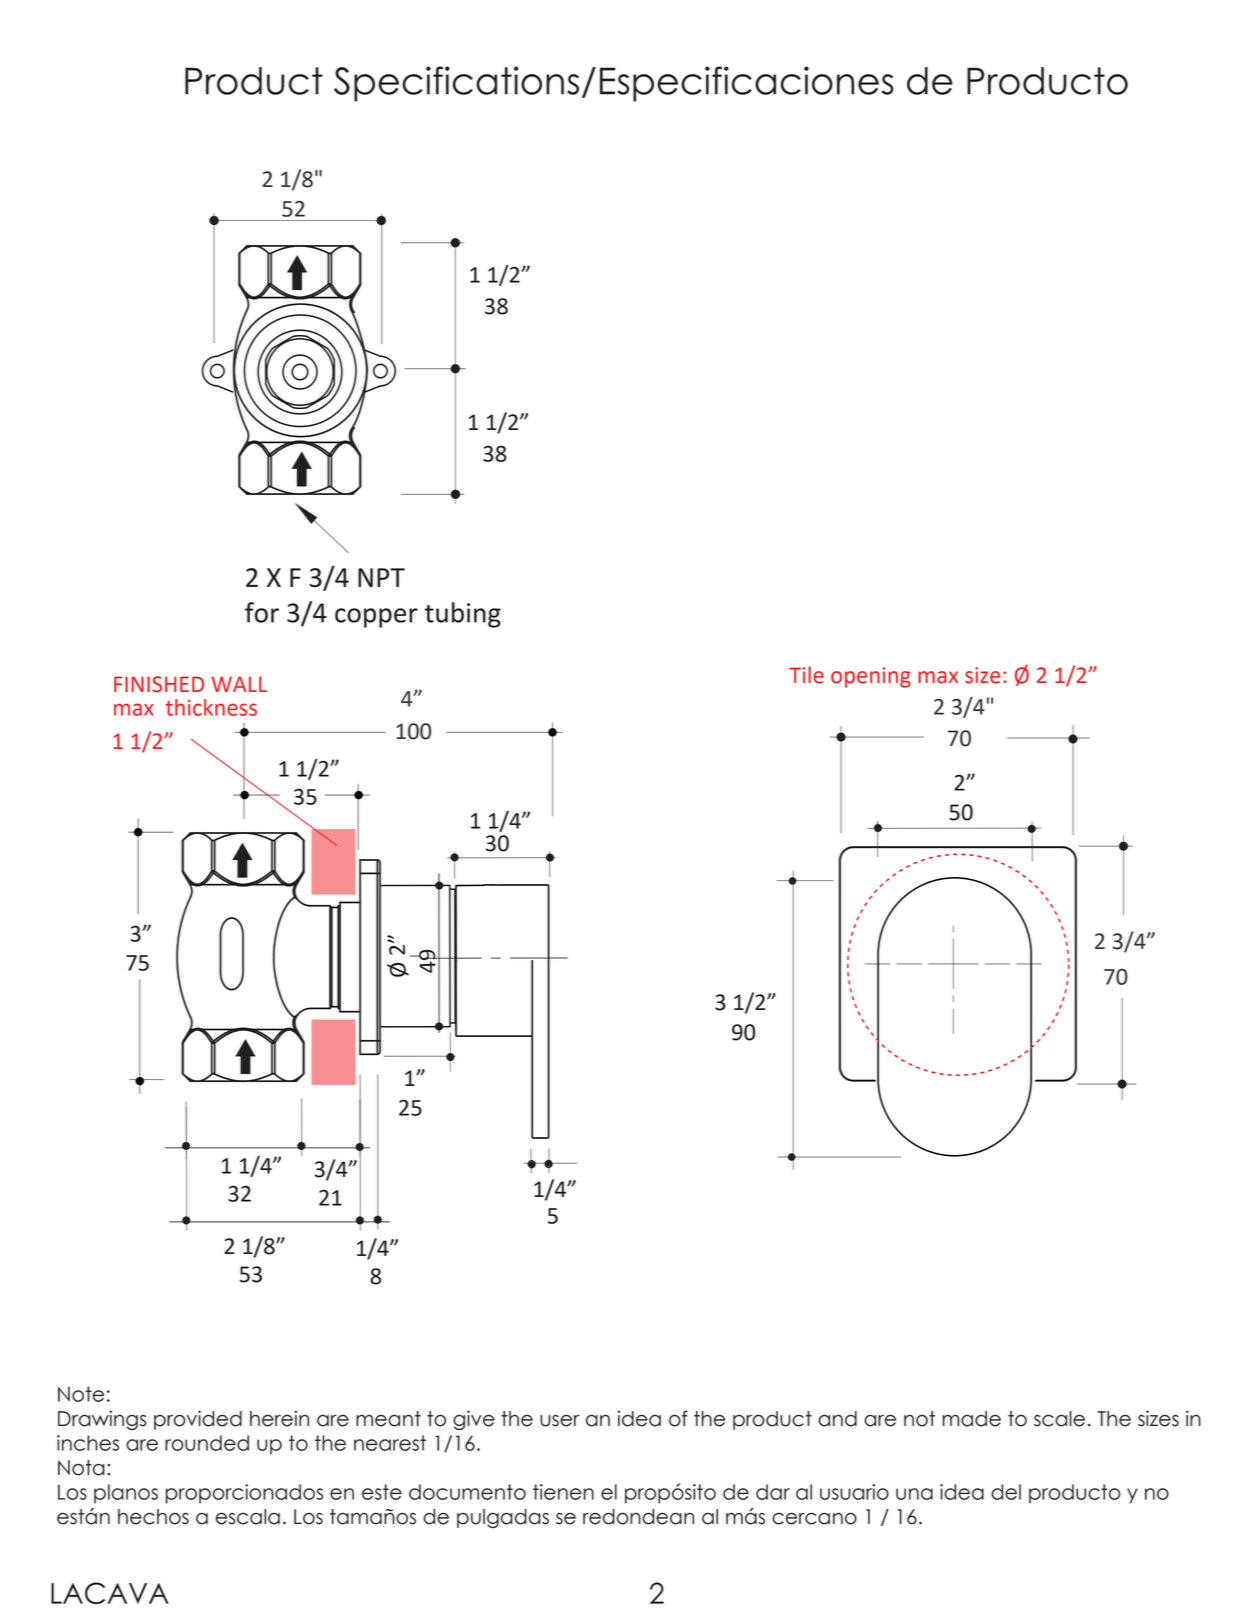  What do you see at coordinates (560, 1420) in the image?
I see `user` at bounding box center [560, 1420].
